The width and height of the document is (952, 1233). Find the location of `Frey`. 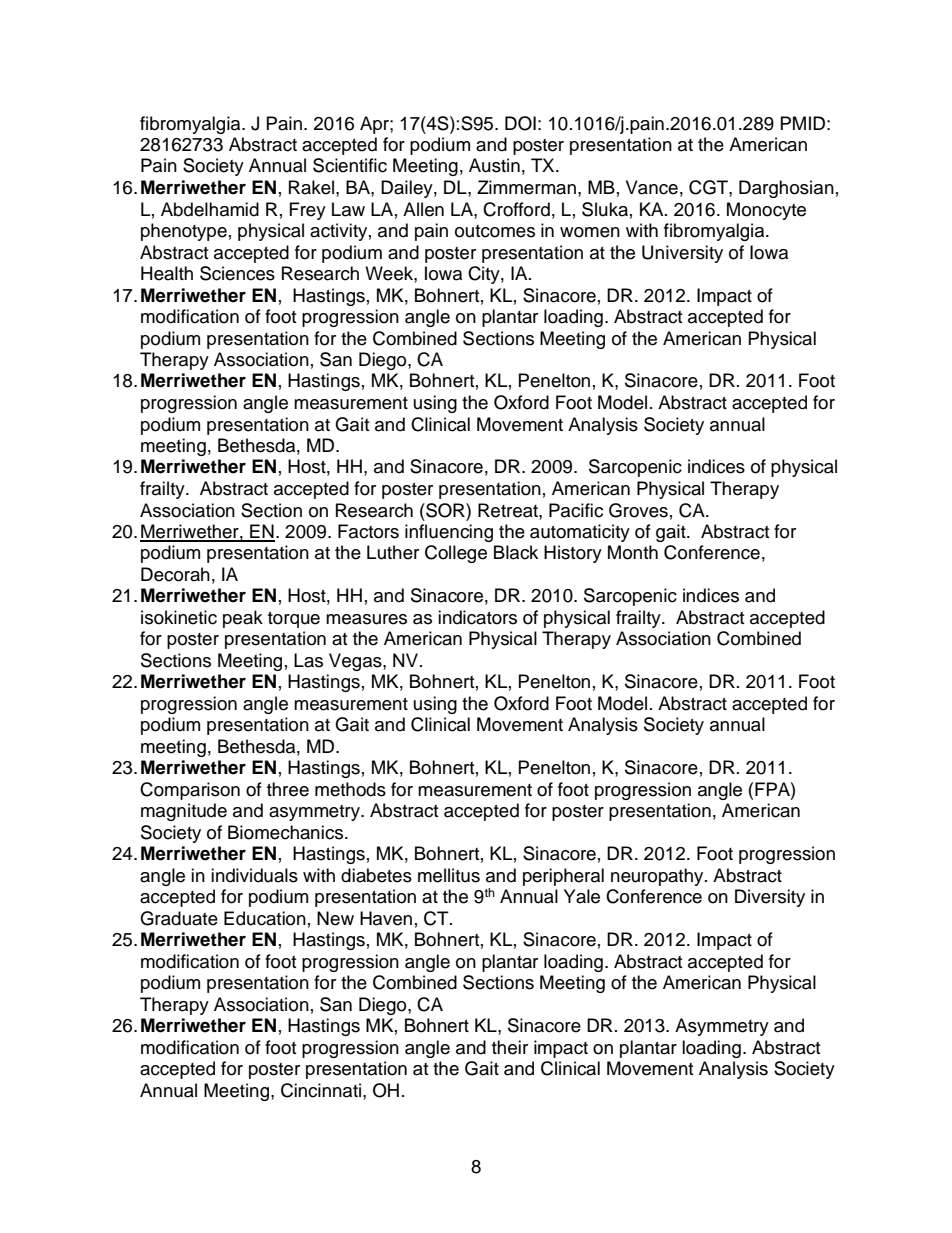

Frey is located at coordinates (308, 211).
